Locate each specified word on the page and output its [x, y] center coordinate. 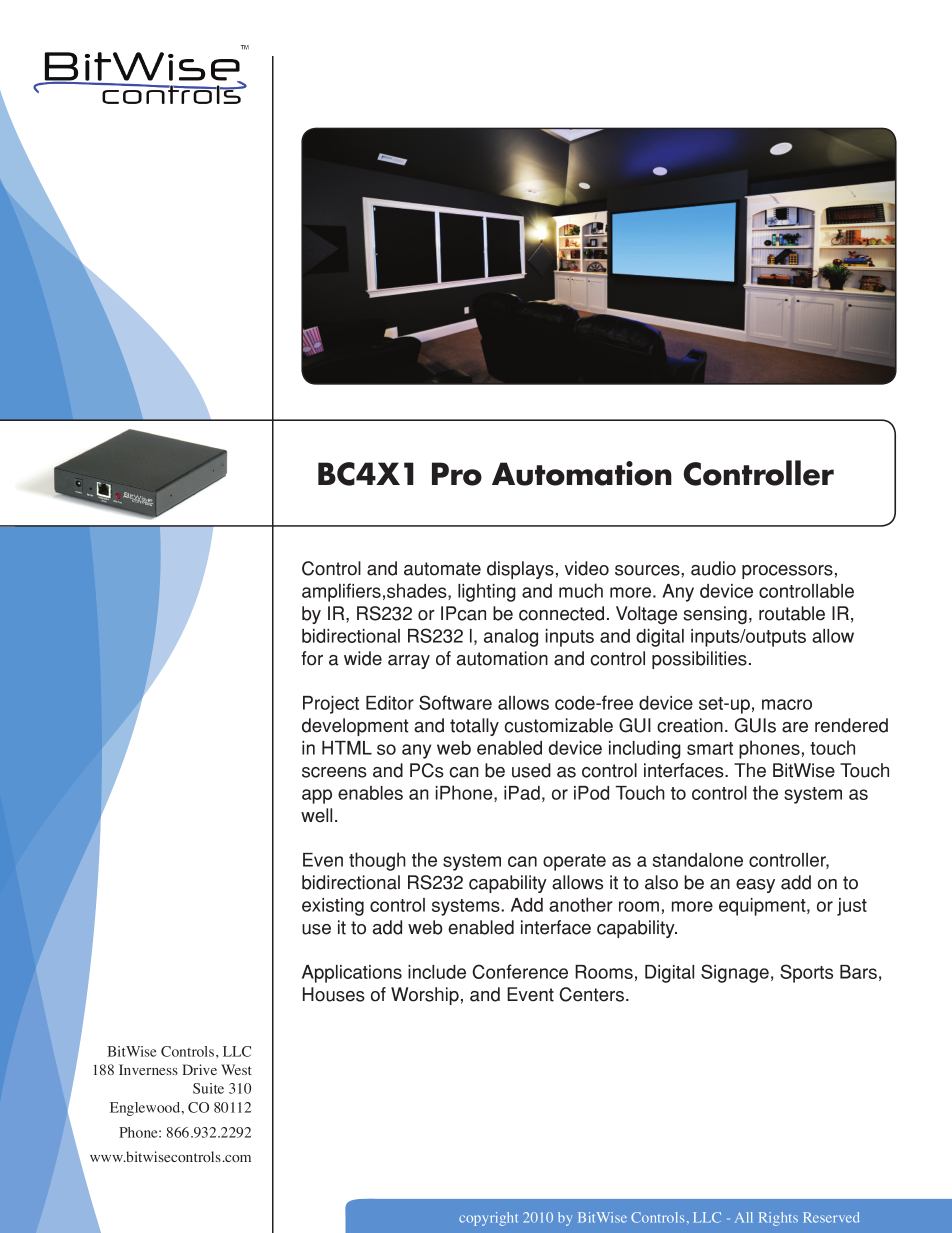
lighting [487, 592]
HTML [347, 748]
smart [710, 748]
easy [755, 886]
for [312, 658]
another [581, 904]
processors [787, 572]
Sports [806, 973]
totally [474, 727]
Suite [208, 1088]
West [236, 1069]
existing [333, 907]
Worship [425, 996]
